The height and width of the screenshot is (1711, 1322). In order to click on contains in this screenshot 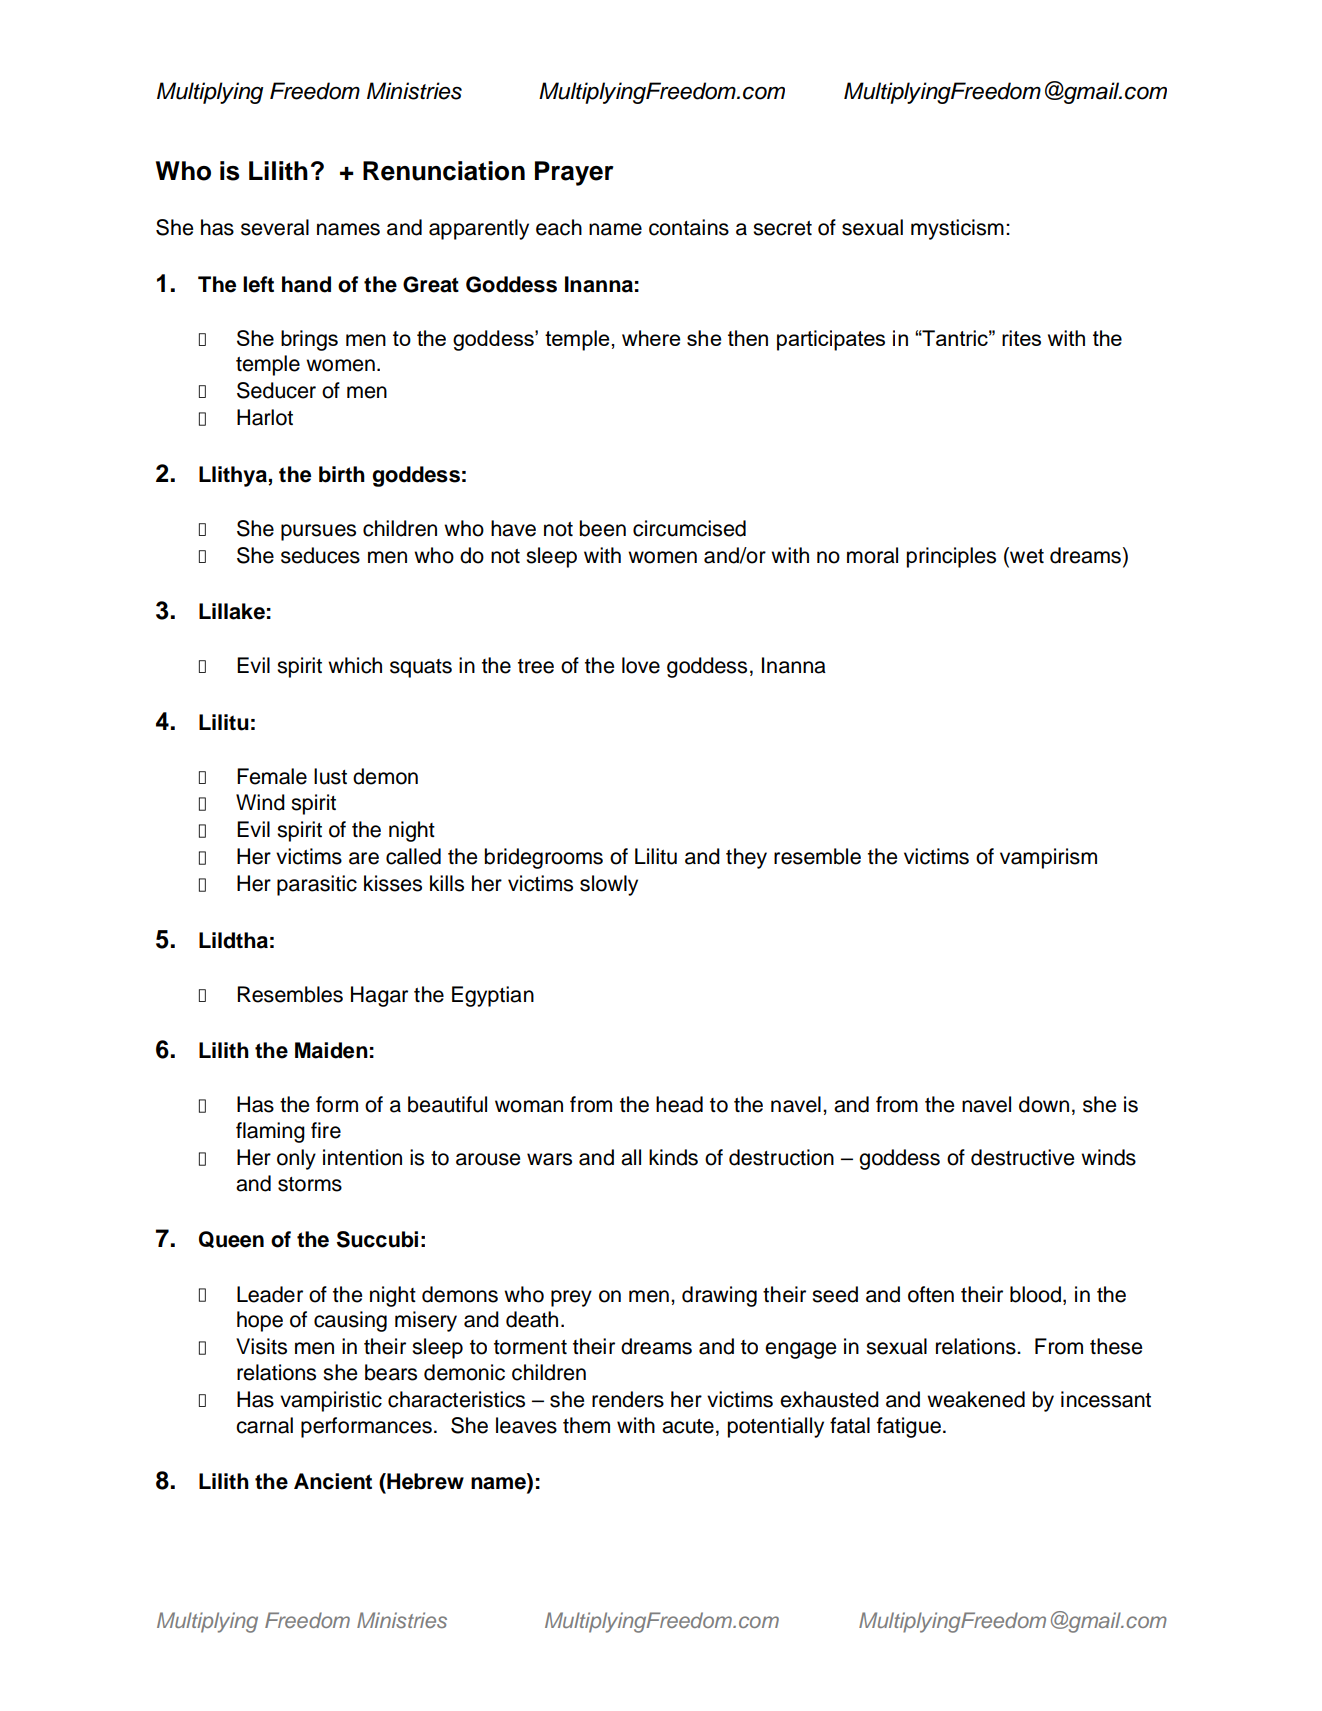, I will do `click(689, 227)`.
